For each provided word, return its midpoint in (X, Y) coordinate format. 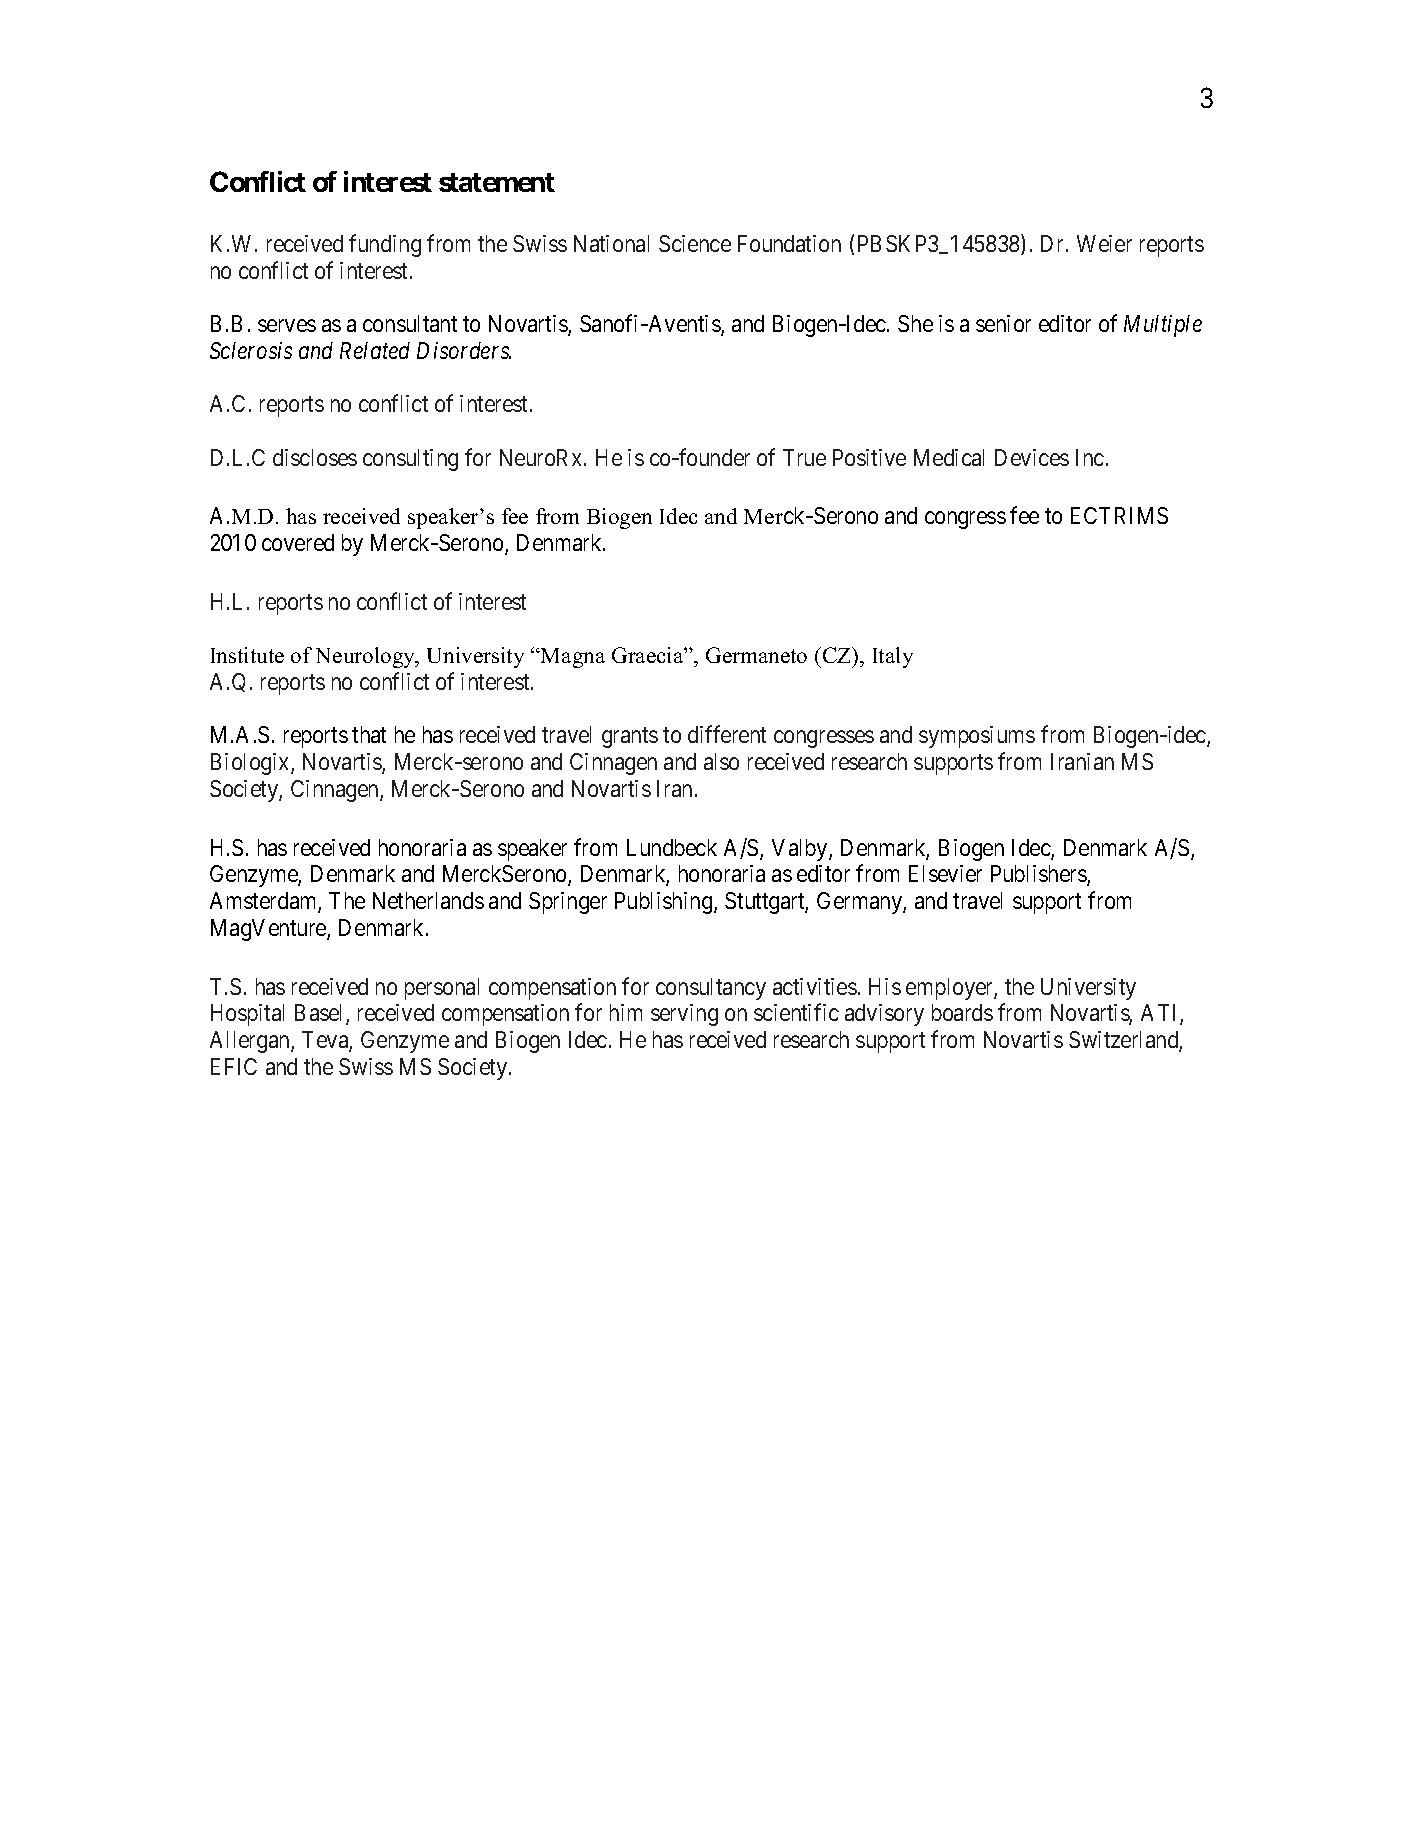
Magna (572, 658)
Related (375, 350)
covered (298, 542)
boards (962, 1012)
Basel (321, 1014)
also (721, 761)
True (804, 457)
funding (385, 245)
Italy (893, 657)
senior (1003, 323)
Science (695, 243)
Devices (1032, 457)
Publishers (1039, 875)
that (369, 734)
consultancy (711, 989)
